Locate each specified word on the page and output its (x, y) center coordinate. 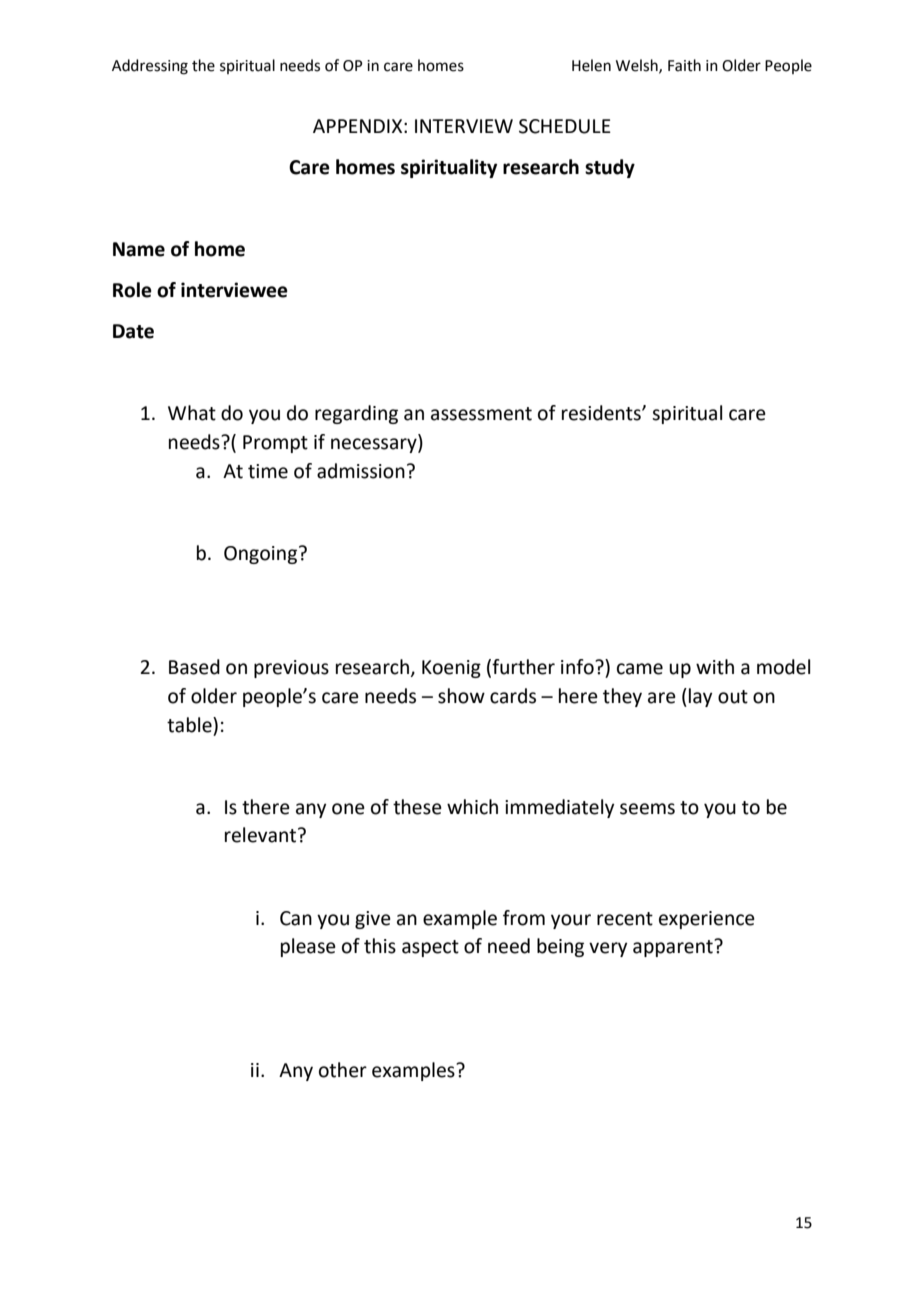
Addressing (150, 67)
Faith (684, 65)
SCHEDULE (565, 126)
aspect (430, 948)
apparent (674, 948)
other (343, 1070)
